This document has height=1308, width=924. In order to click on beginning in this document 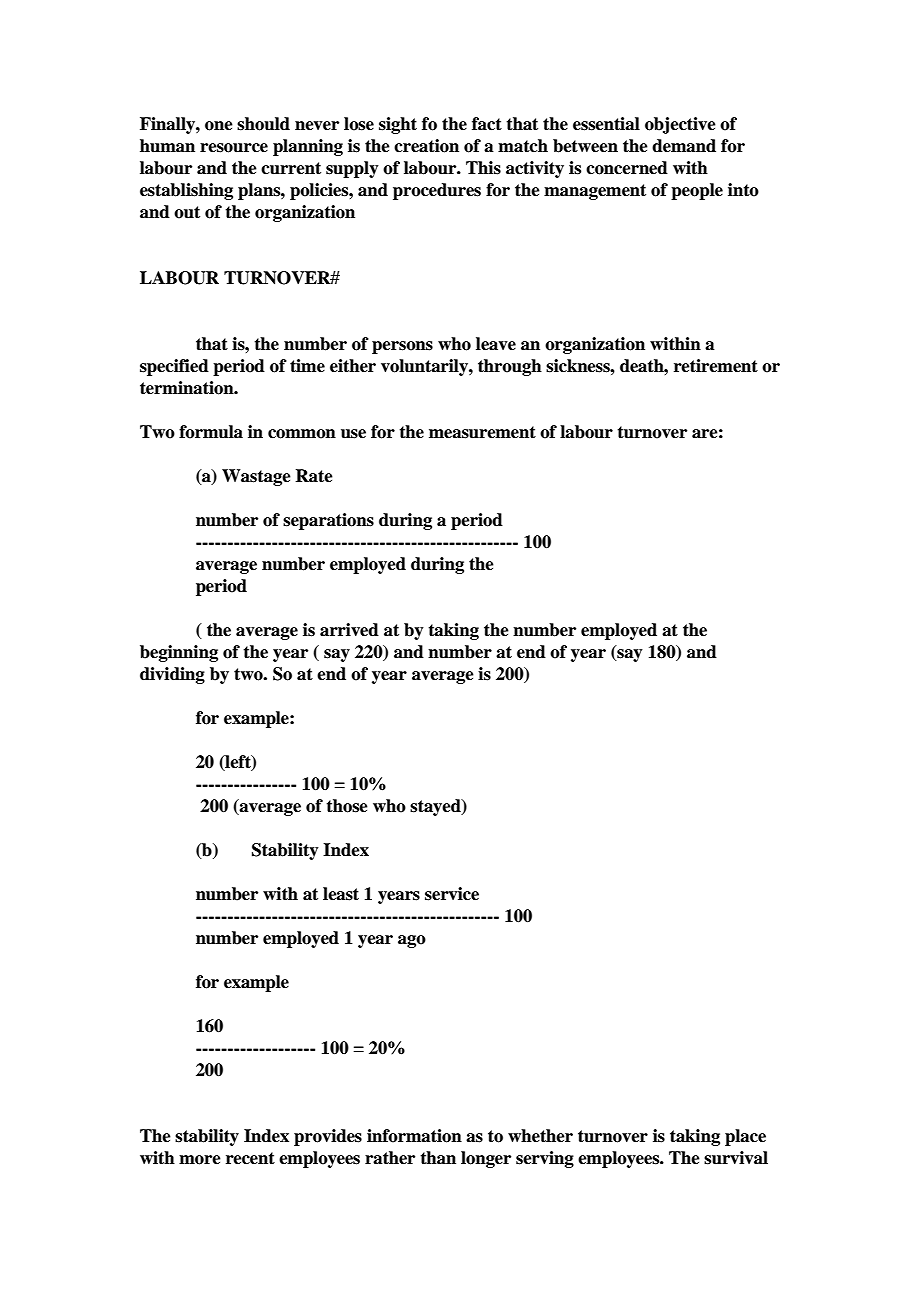, I will do `click(179, 653)`.
